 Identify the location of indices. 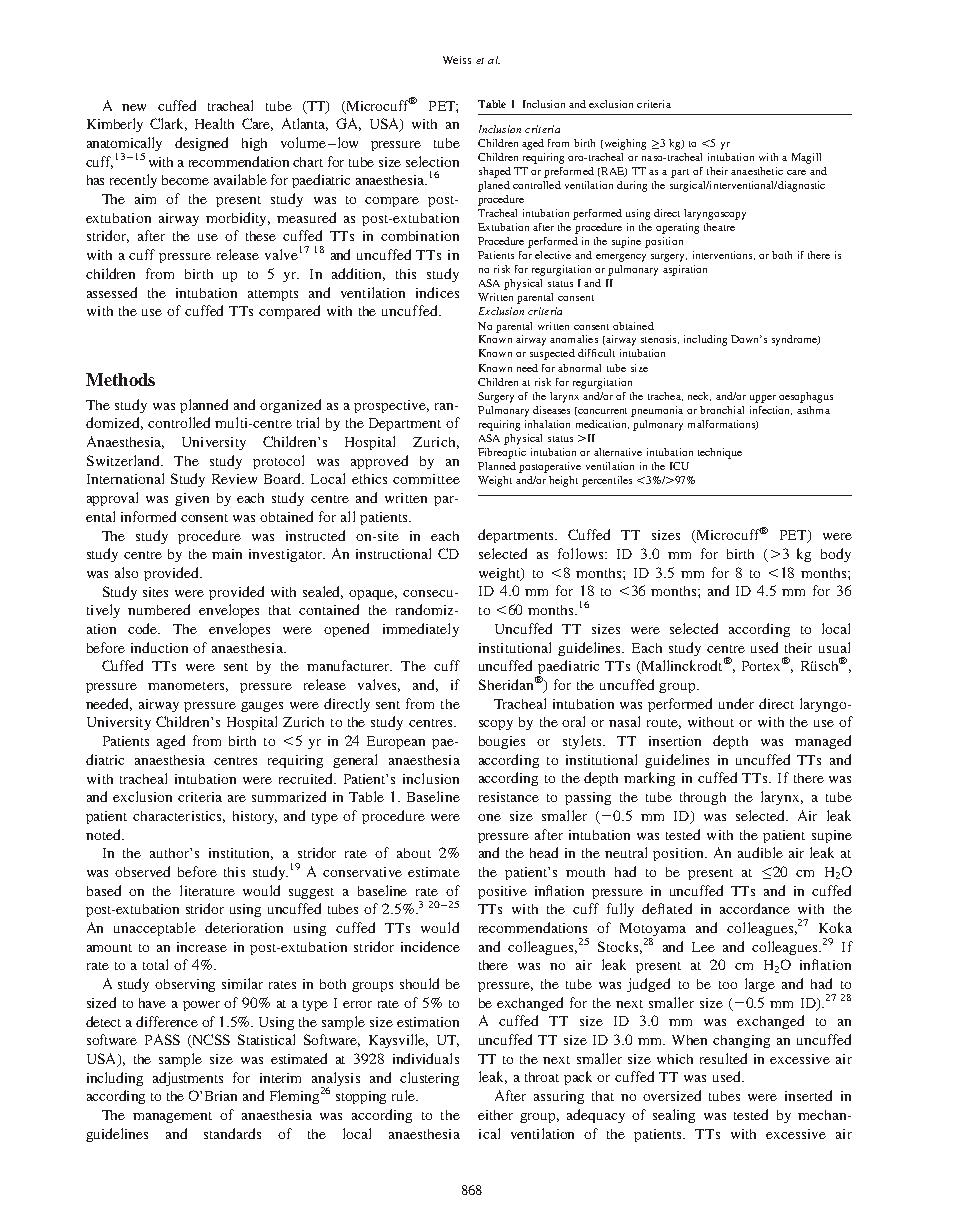
(437, 292).
